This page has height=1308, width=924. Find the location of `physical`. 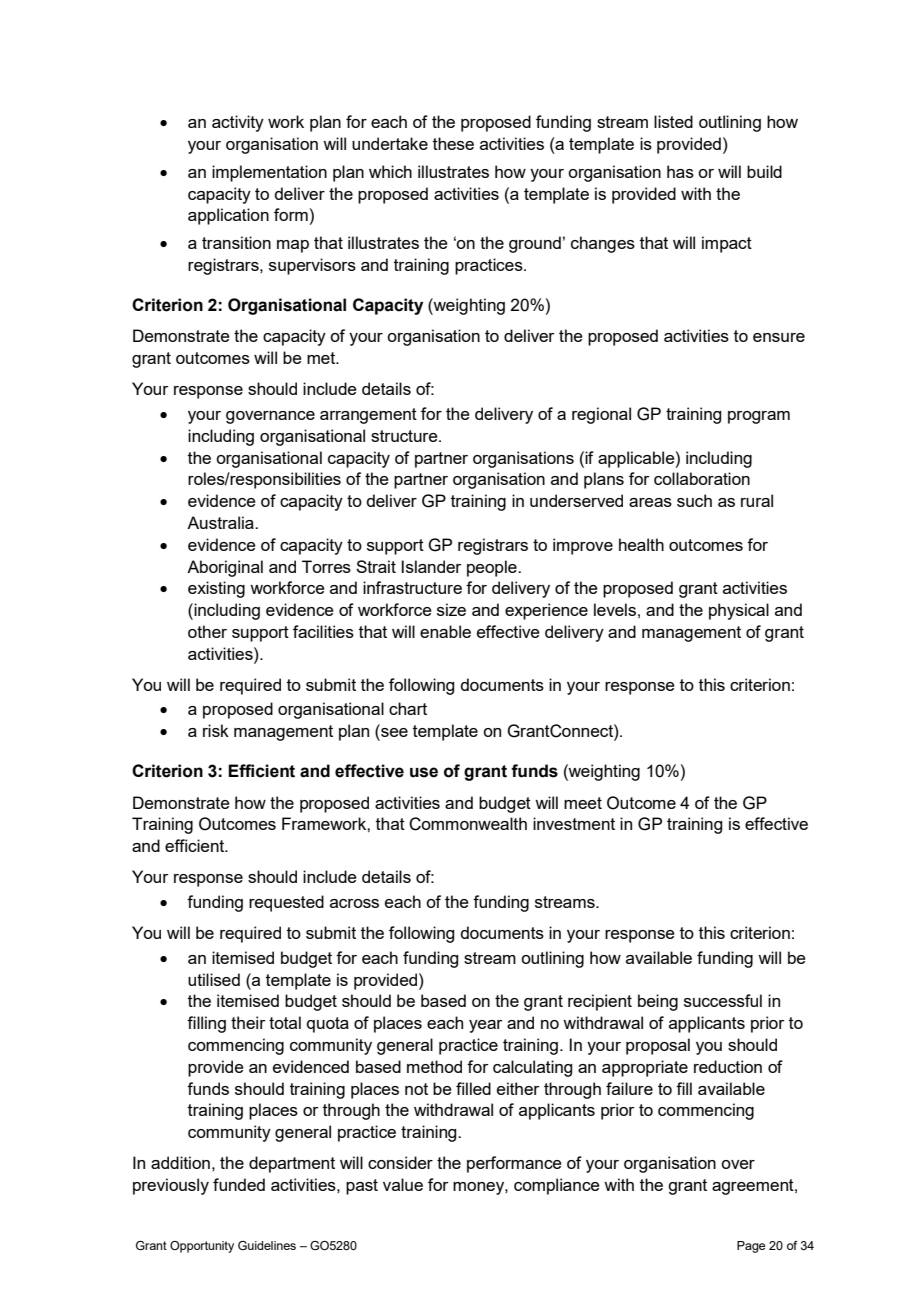

physical is located at coordinates (739, 611).
